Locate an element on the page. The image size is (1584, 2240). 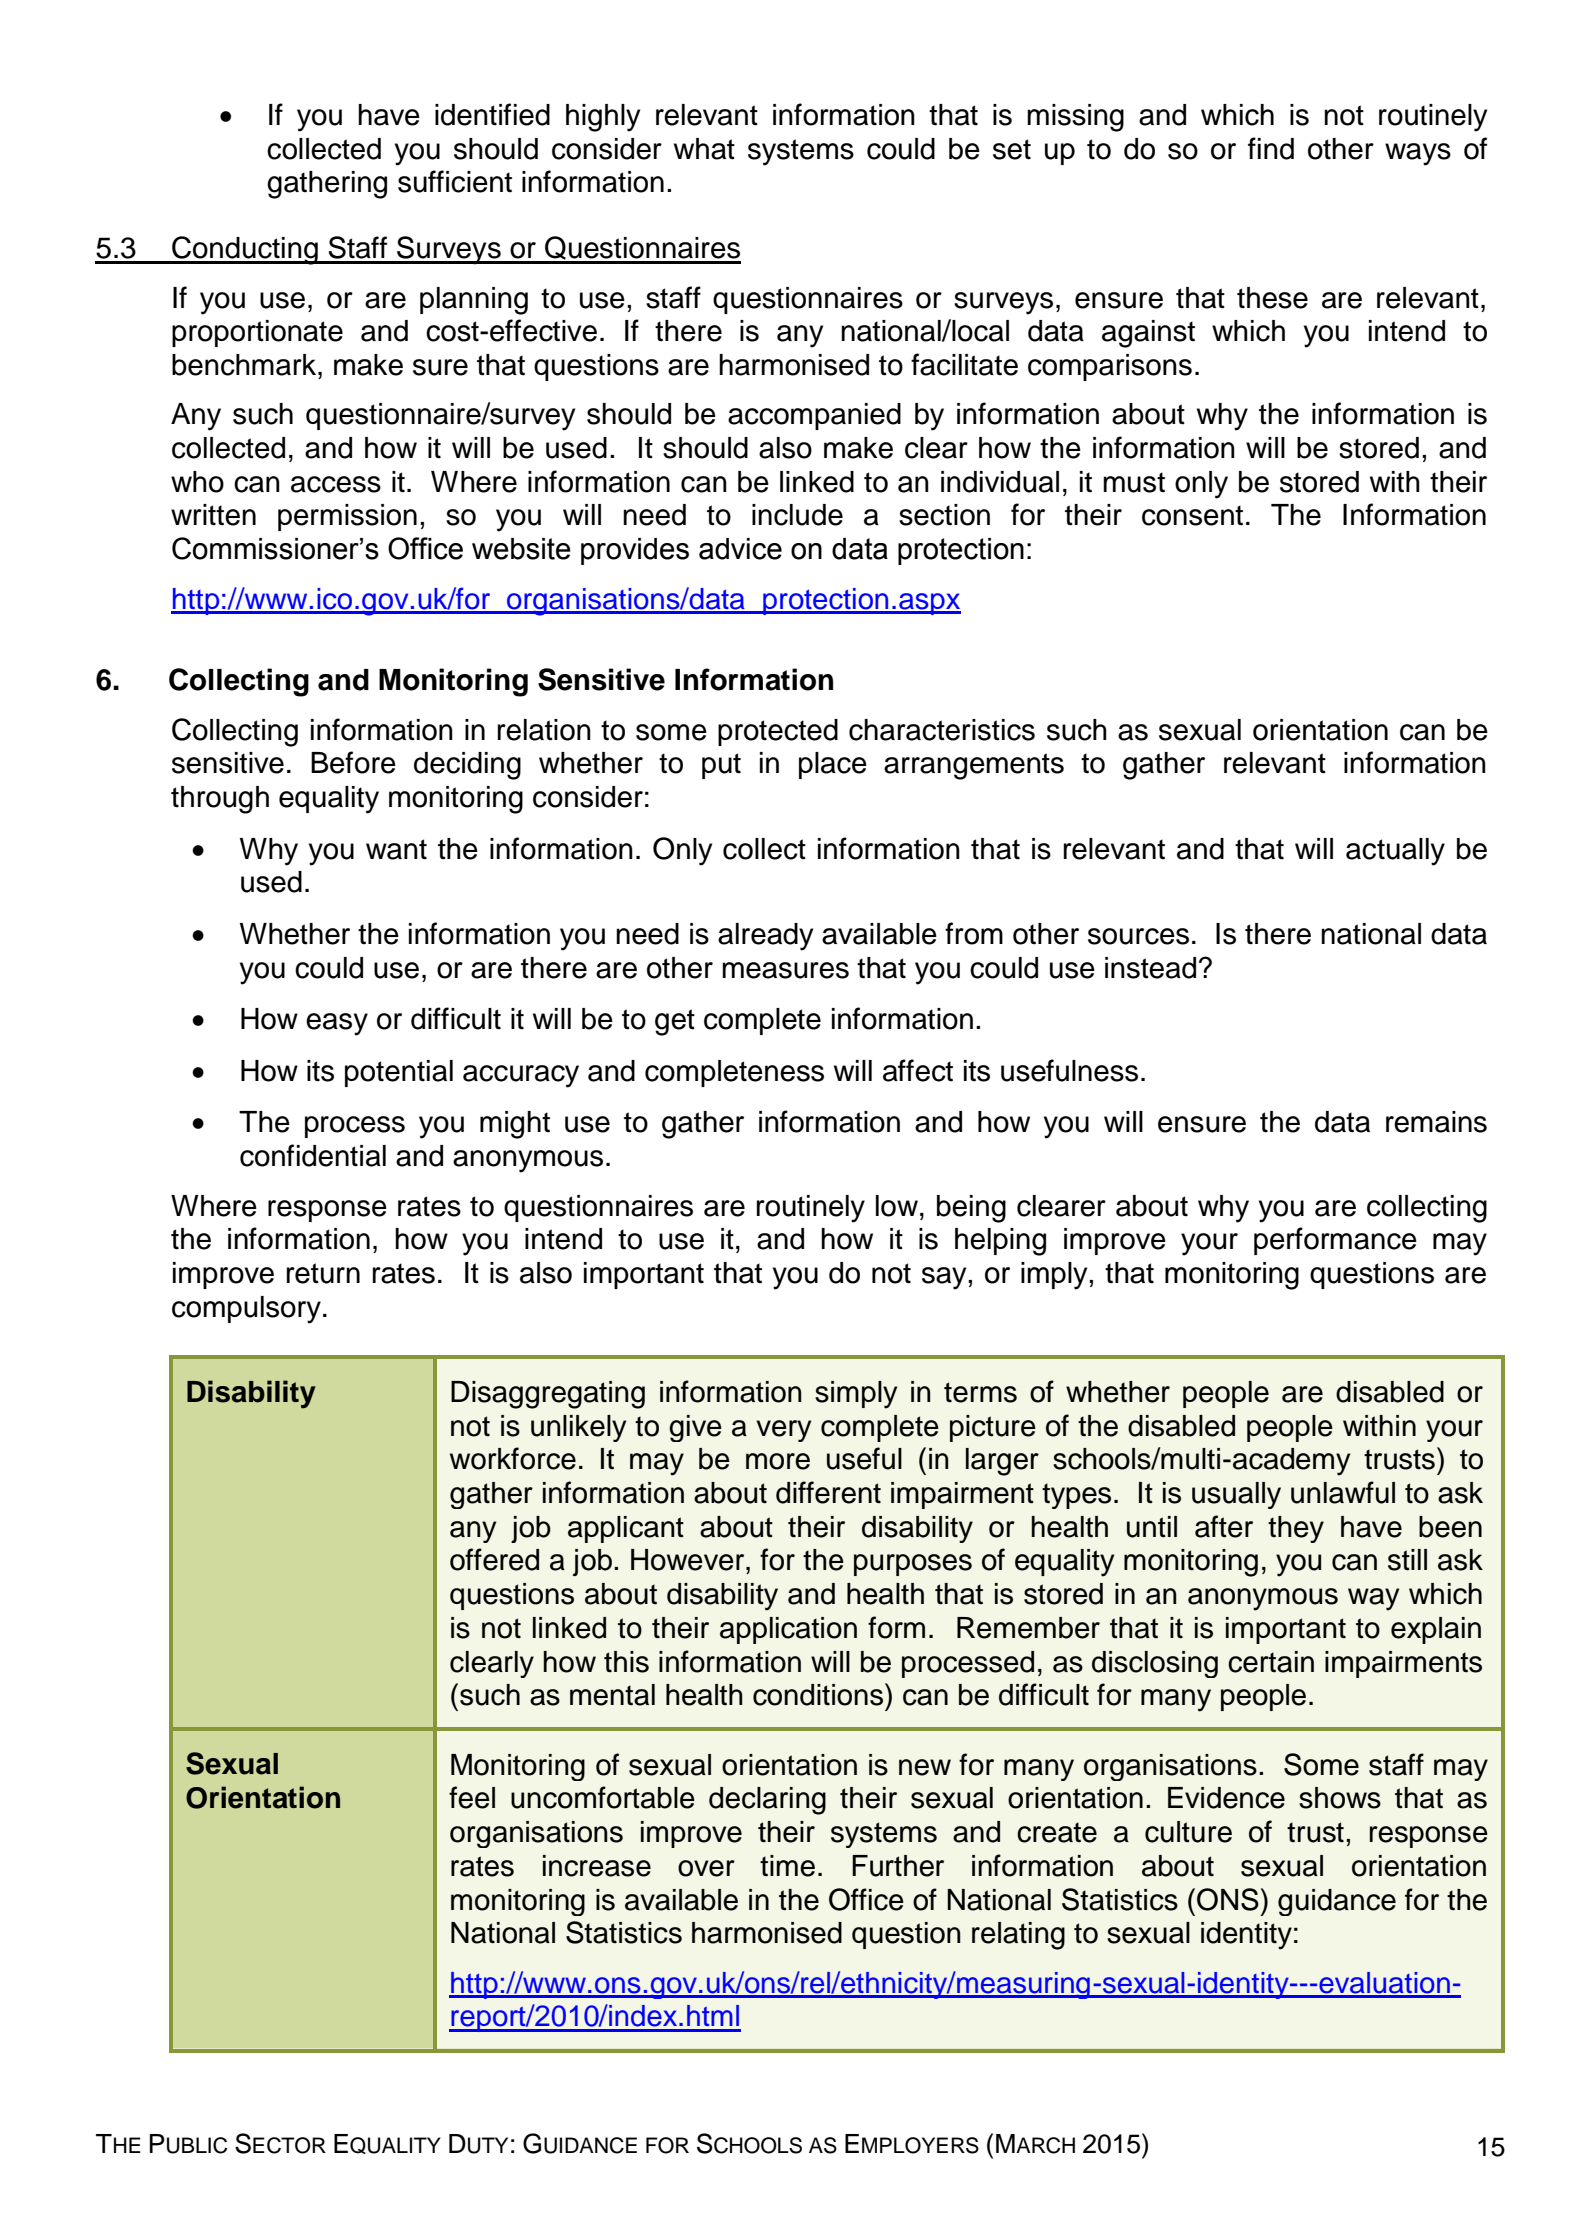
time is located at coordinates (787, 1866).
